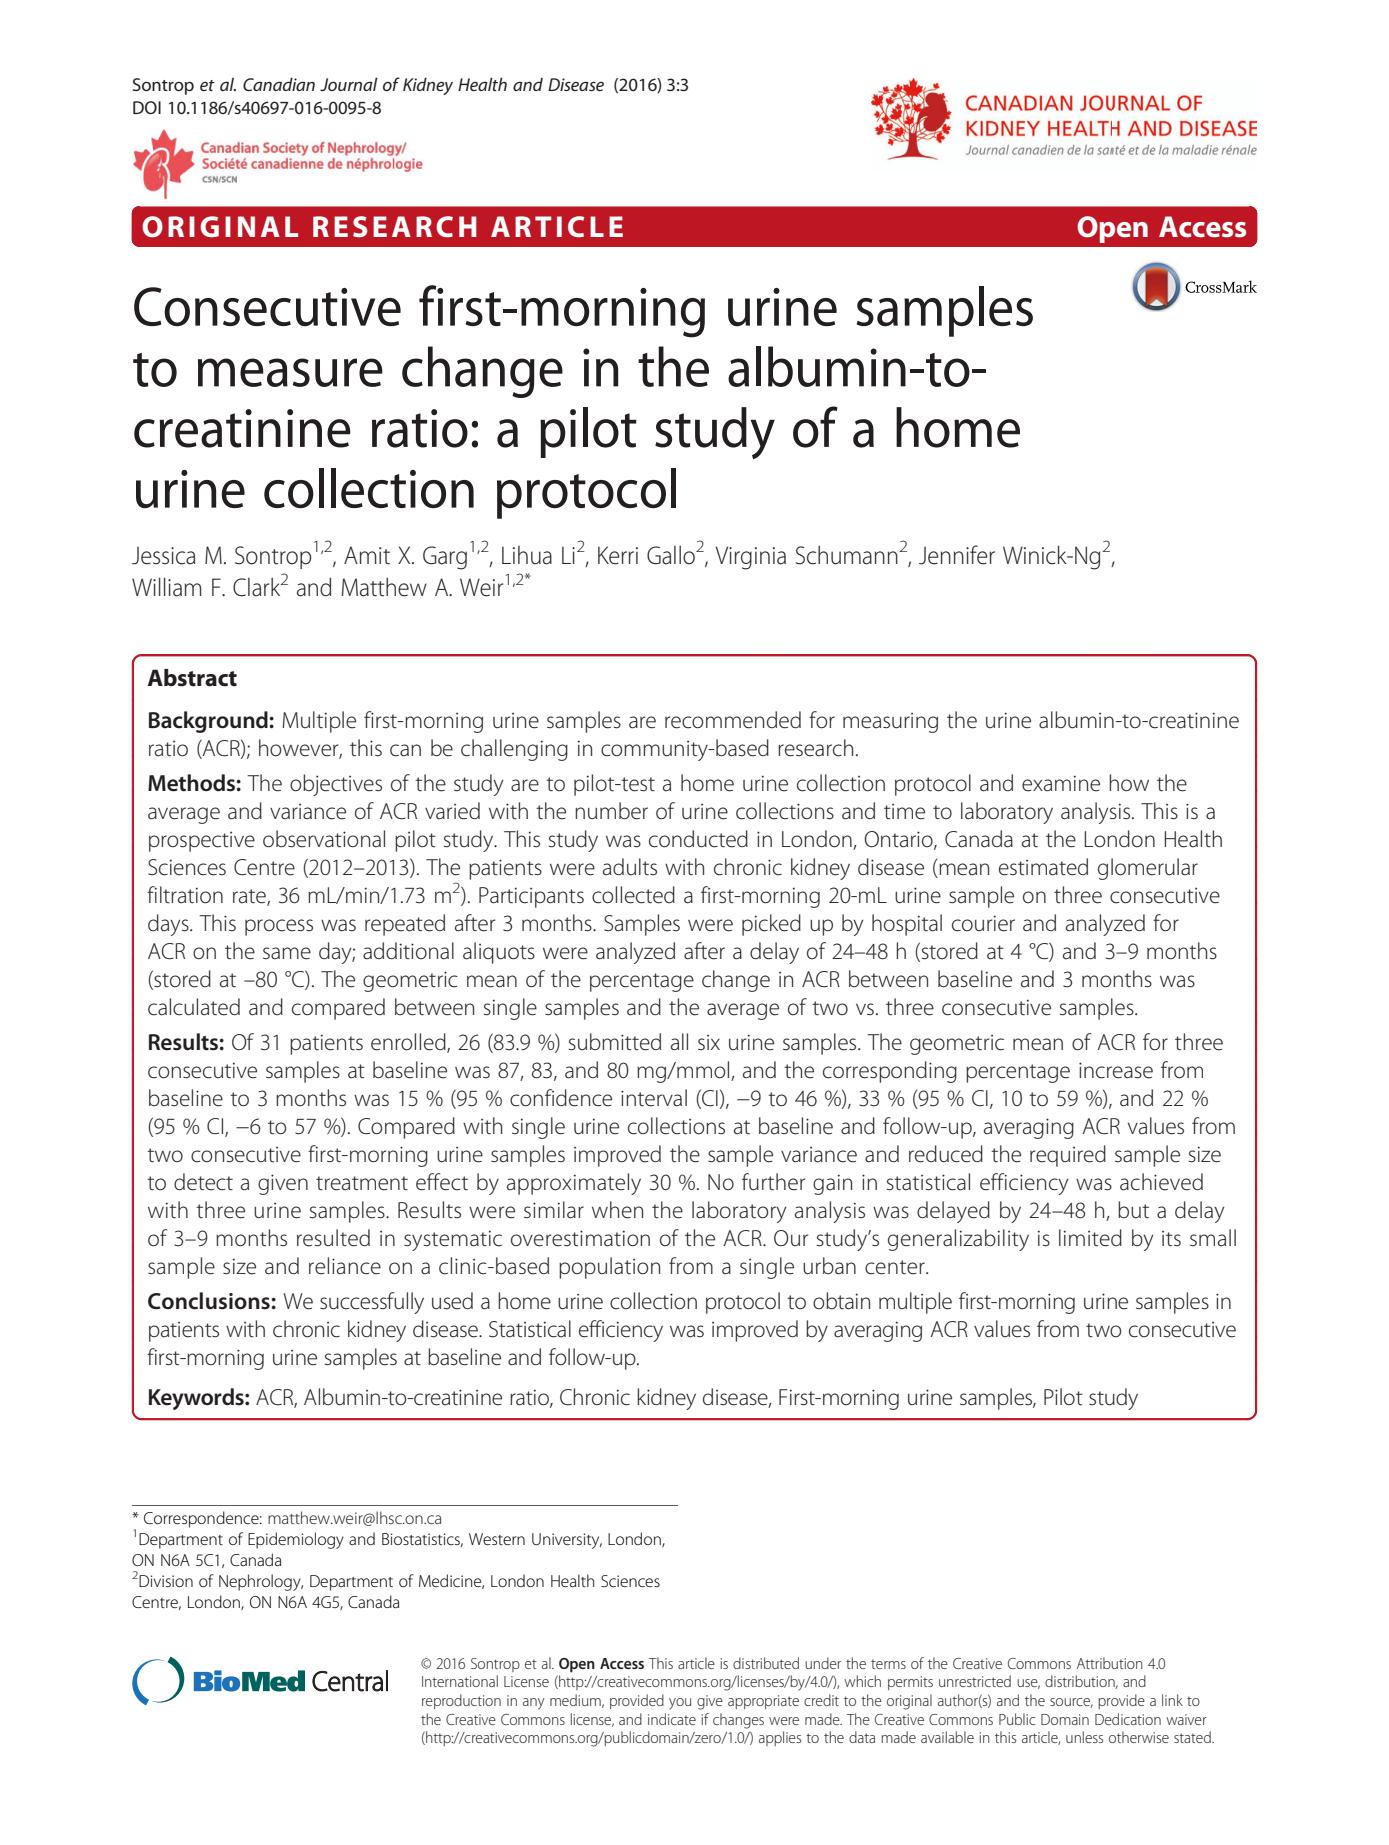  Describe the element at coordinates (890, 723) in the document. I see `measuring` at that location.
